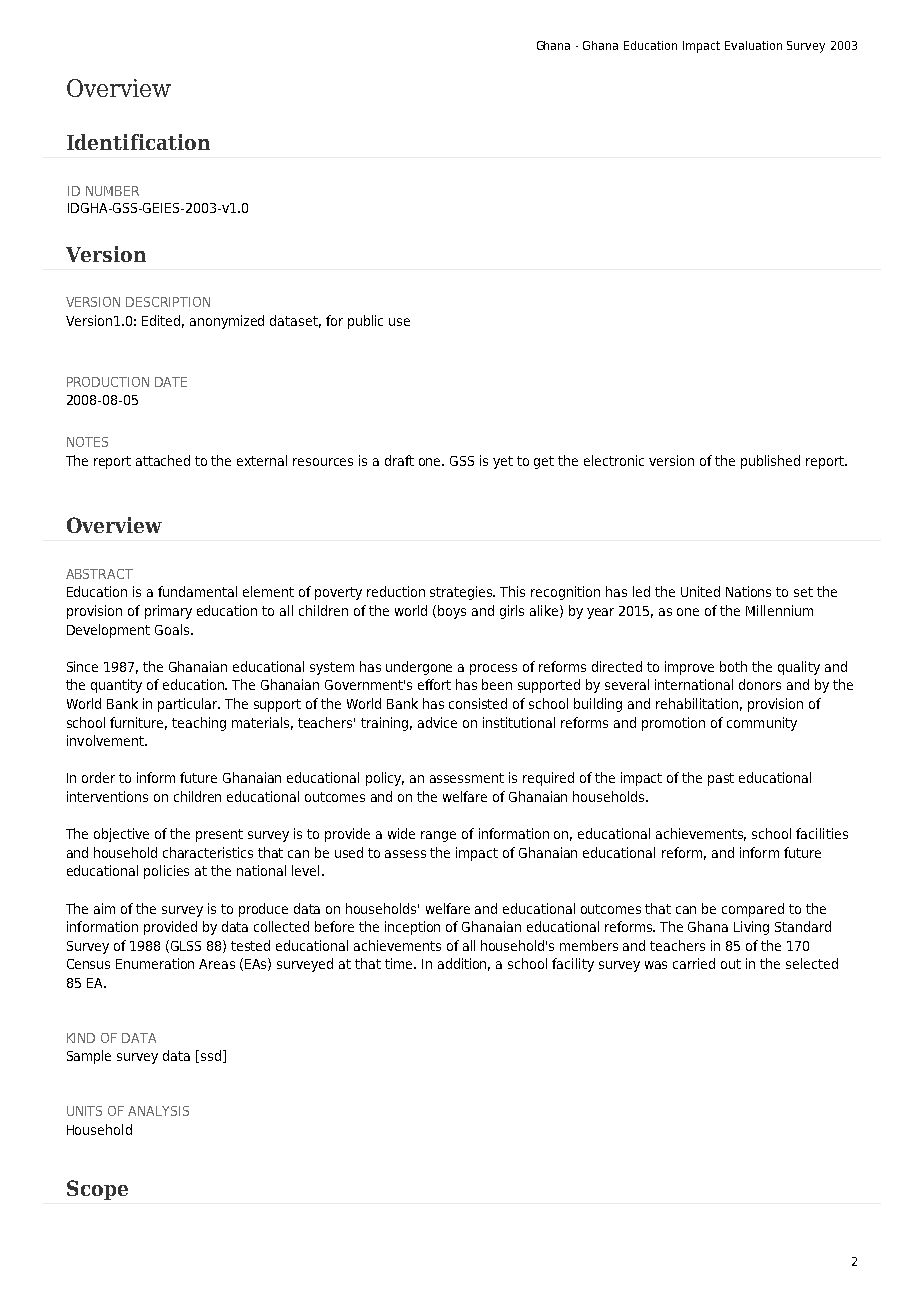 Image resolution: width=924 pixels, height=1308 pixels. What do you see at coordinates (399, 460) in the screenshot?
I see `draft` at bounding box center [399, 460].
